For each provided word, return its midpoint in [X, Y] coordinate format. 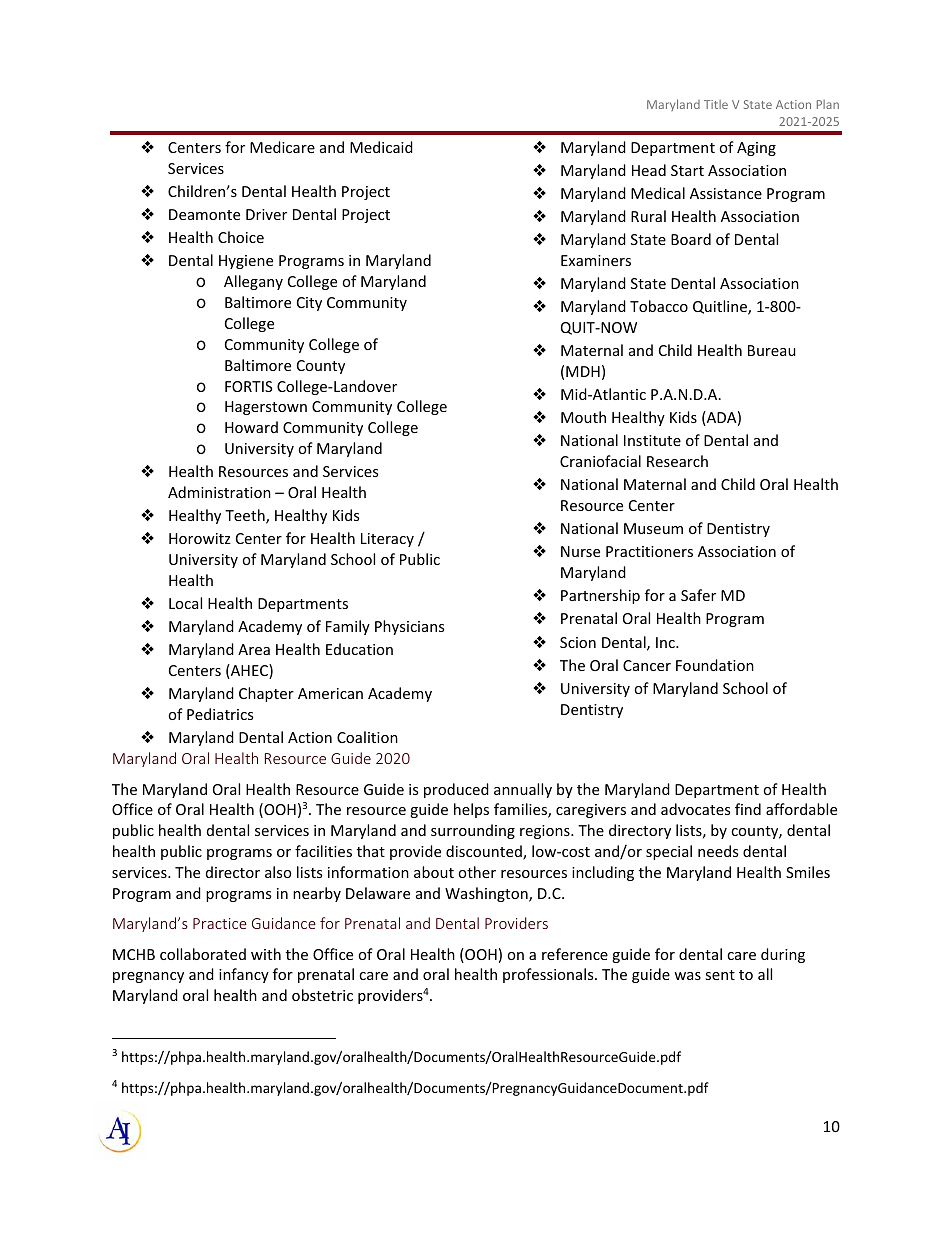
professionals [549, 975]
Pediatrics [220, 714]
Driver [266, 214]
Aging [756, 149]
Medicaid [381, 147]
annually [523, 790]
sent [720, 975]
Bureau [772, 350]
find [748, 809]
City [309, 304]
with [266, 954]
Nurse [580, 551]
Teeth [246, 516]
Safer [698, 595]
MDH [583, 371]
